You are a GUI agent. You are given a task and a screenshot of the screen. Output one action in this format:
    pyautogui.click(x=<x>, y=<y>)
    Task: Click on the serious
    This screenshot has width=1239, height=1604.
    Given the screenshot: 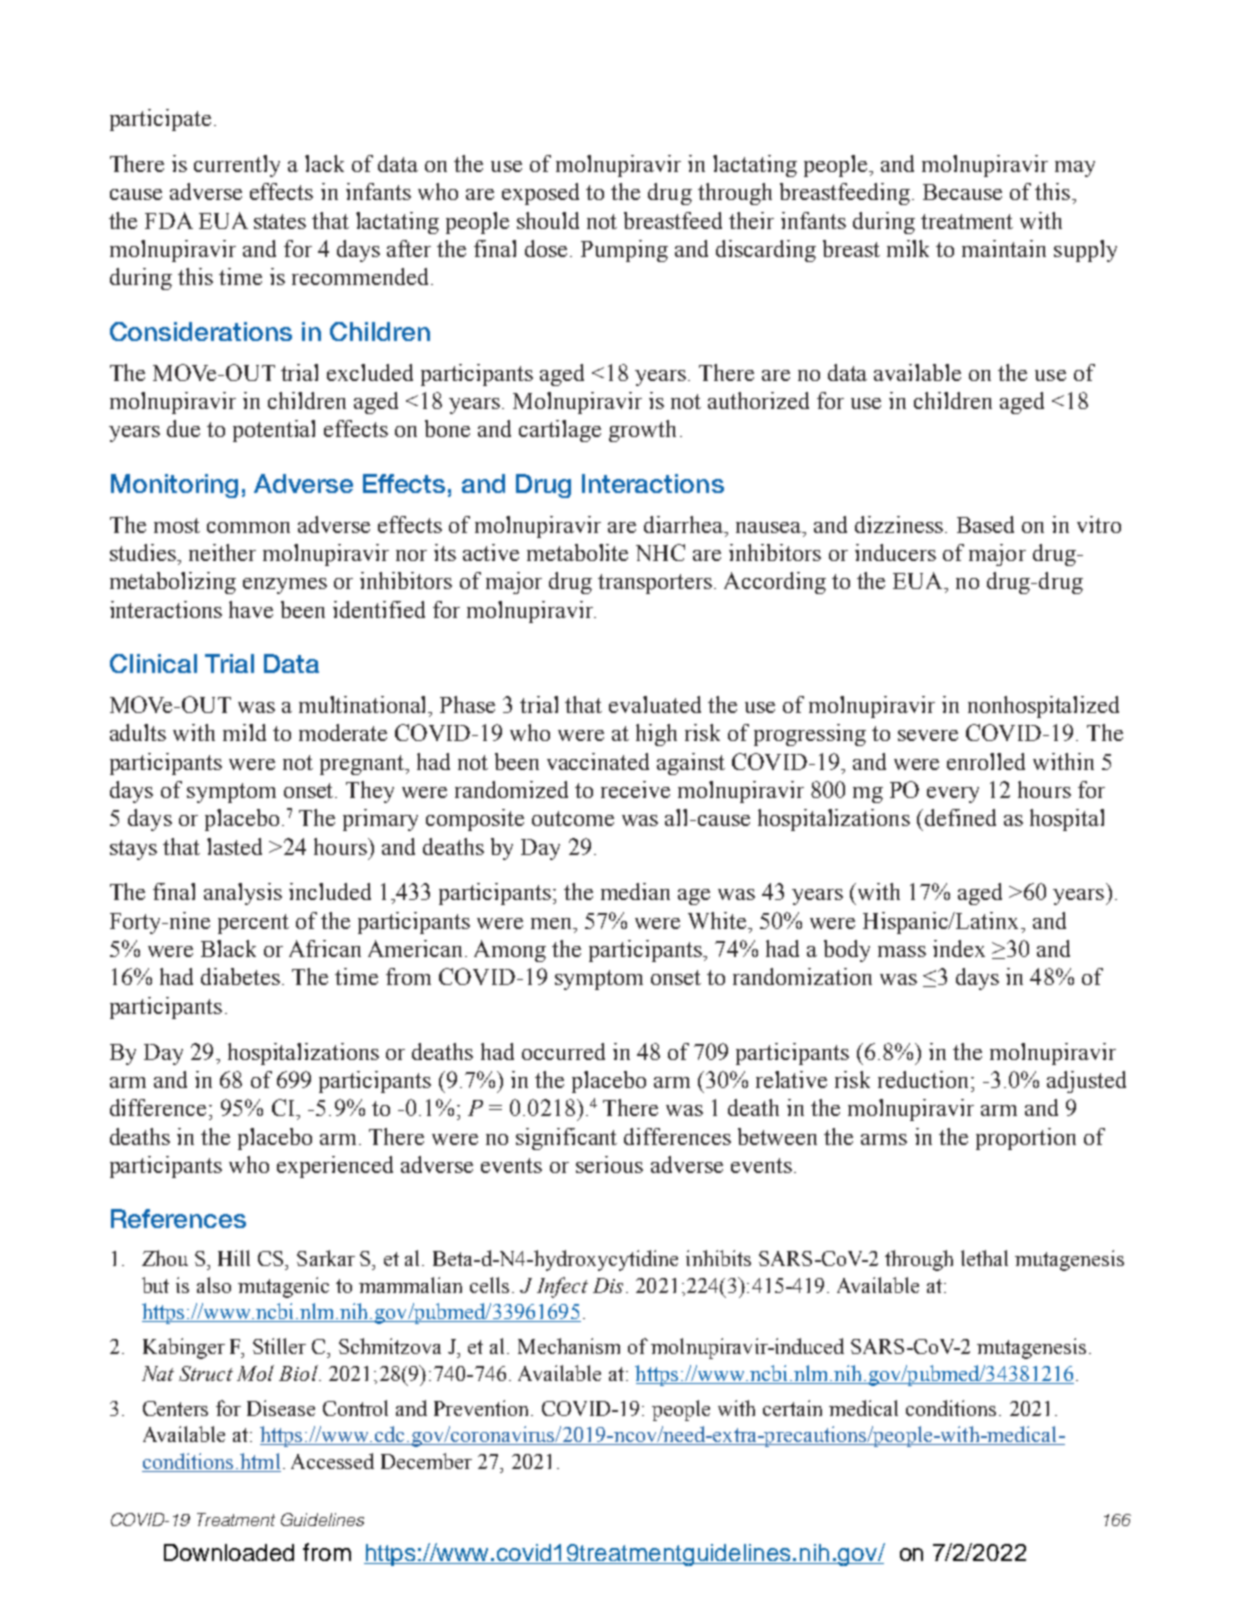 What is the action you would take?
    pyautogui.click(x=609, y=1164)
